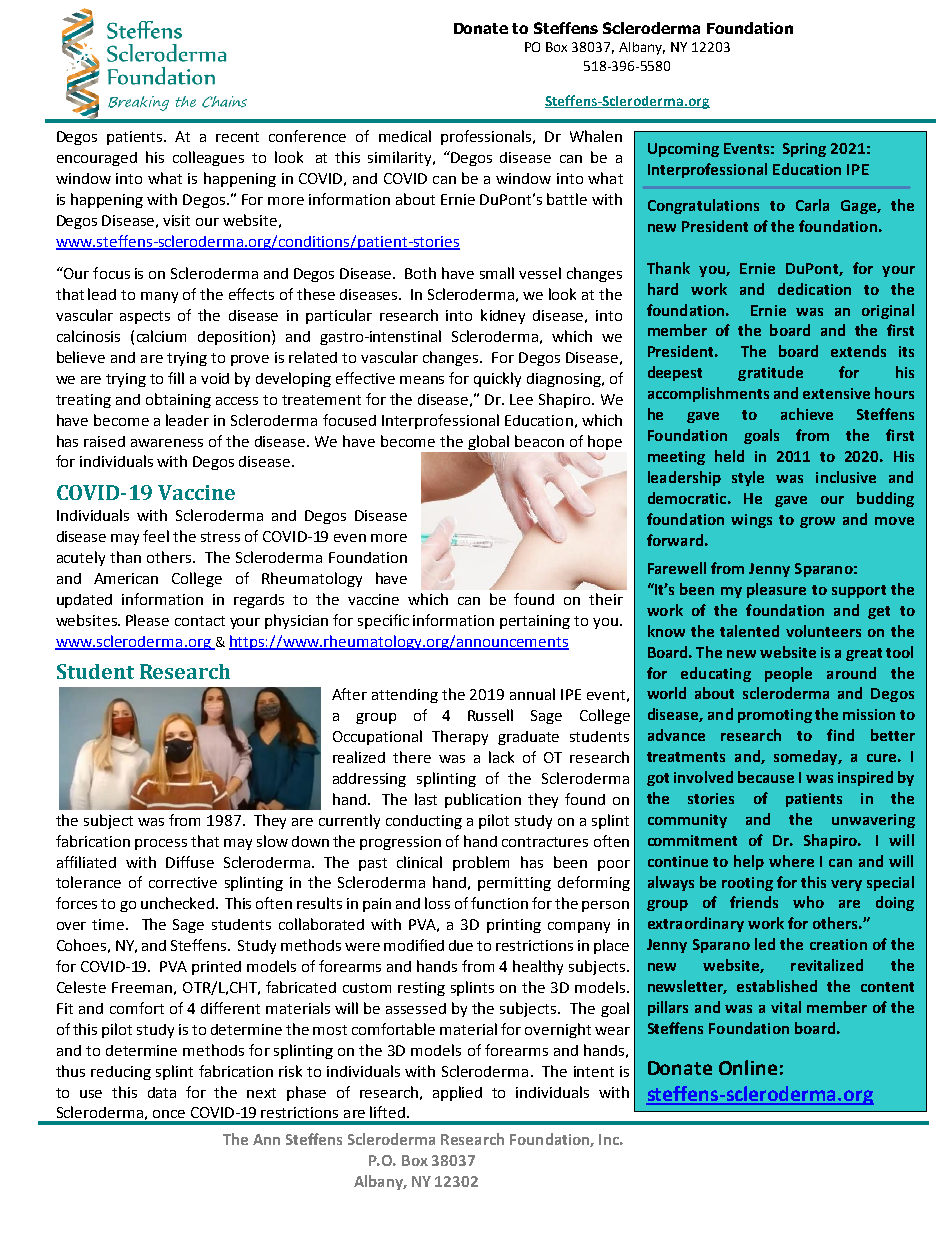  I want to click on reducing, so click(121, 1073).
